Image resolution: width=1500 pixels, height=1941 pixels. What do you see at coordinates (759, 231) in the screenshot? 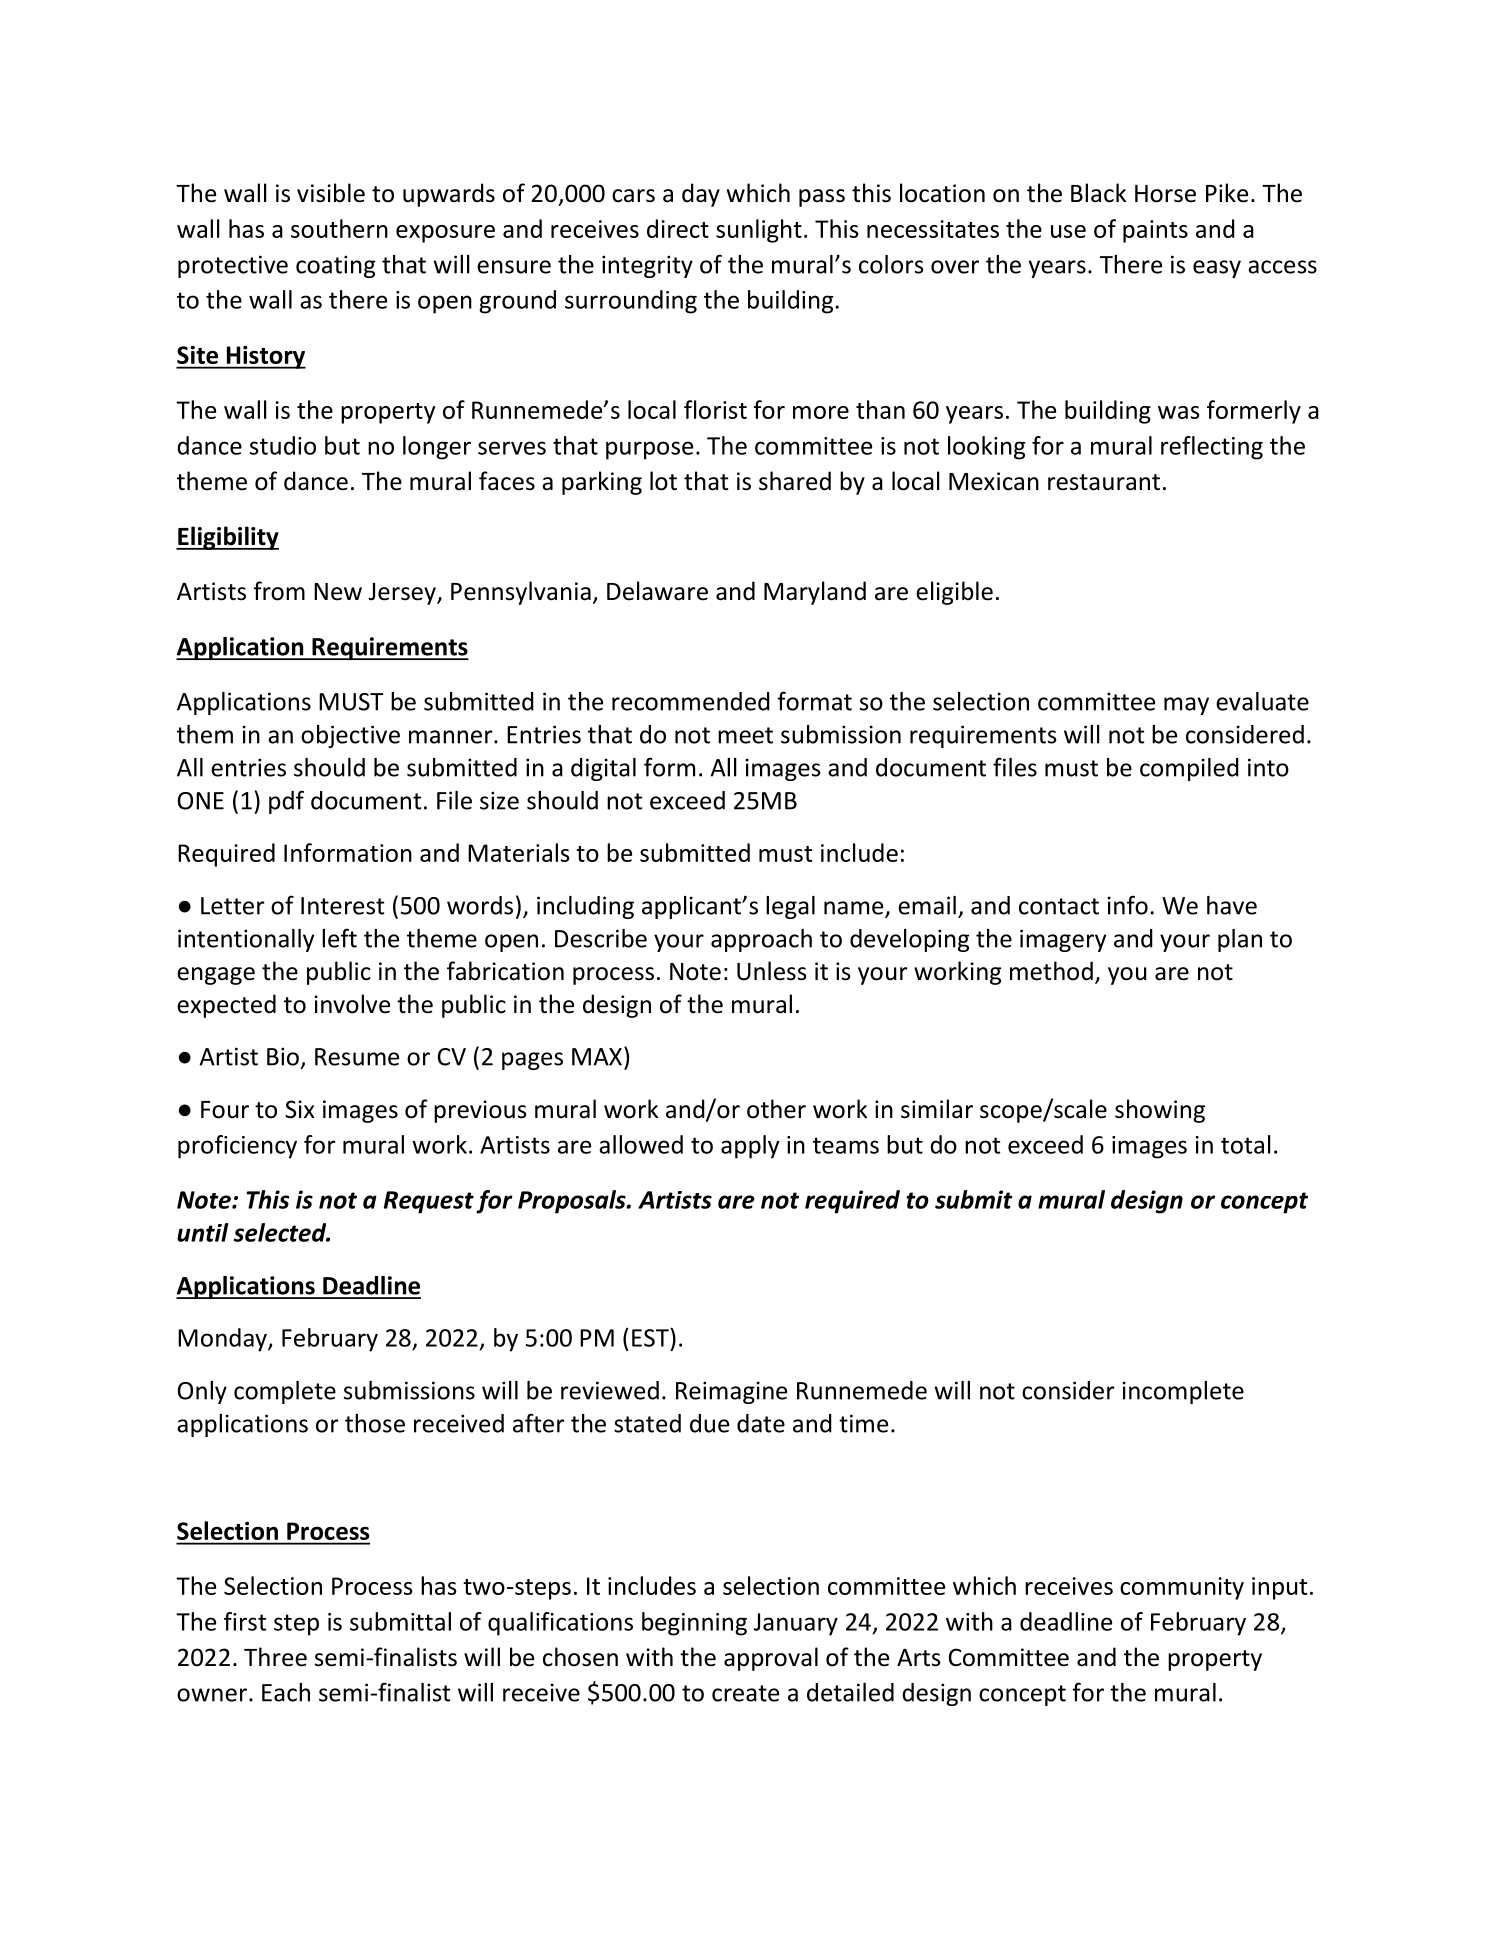
I see `sunlight` at bounding box center [759, 231].
